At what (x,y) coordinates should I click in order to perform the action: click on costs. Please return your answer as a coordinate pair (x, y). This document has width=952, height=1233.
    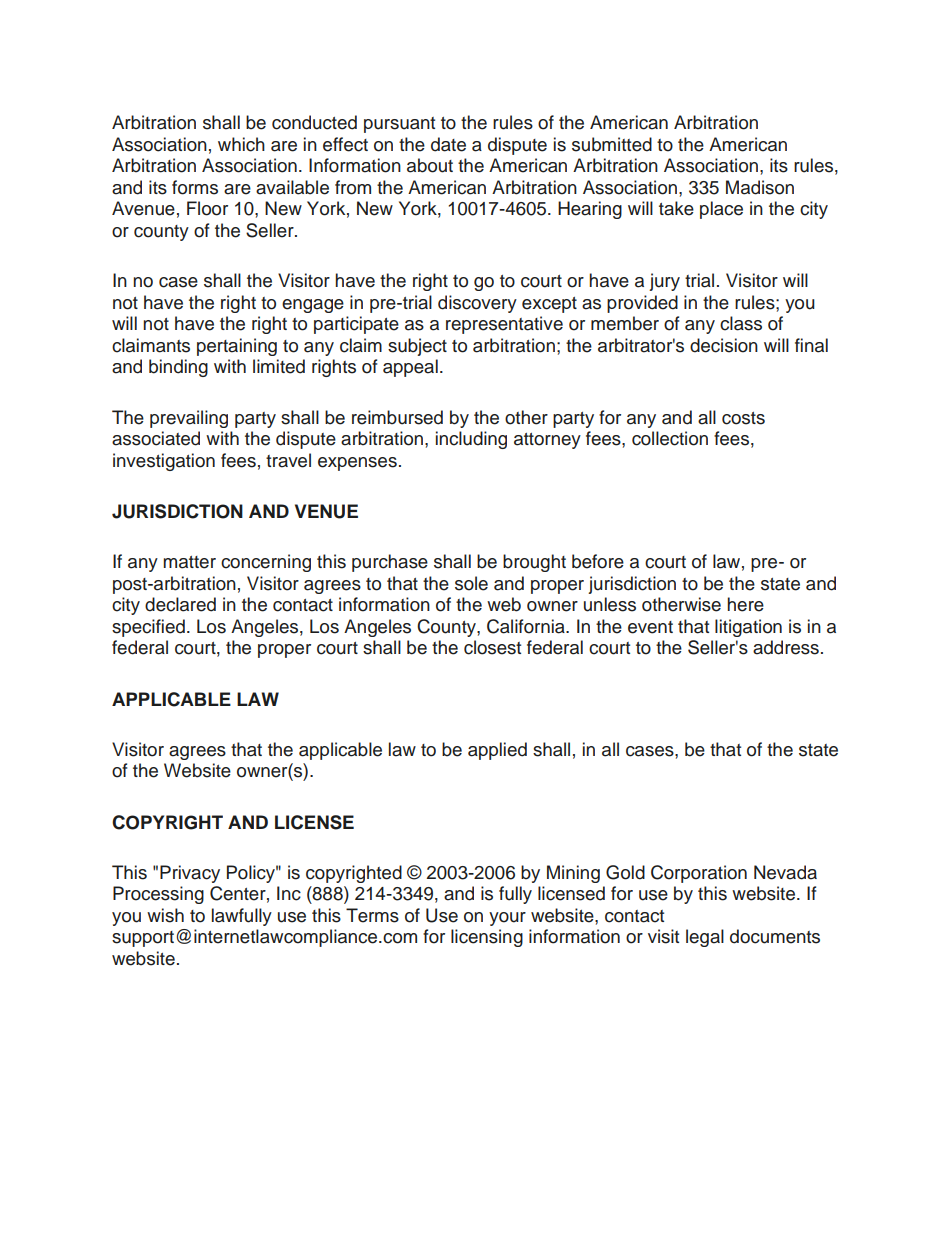
    Looking at the image, I should click on (743, 418).
